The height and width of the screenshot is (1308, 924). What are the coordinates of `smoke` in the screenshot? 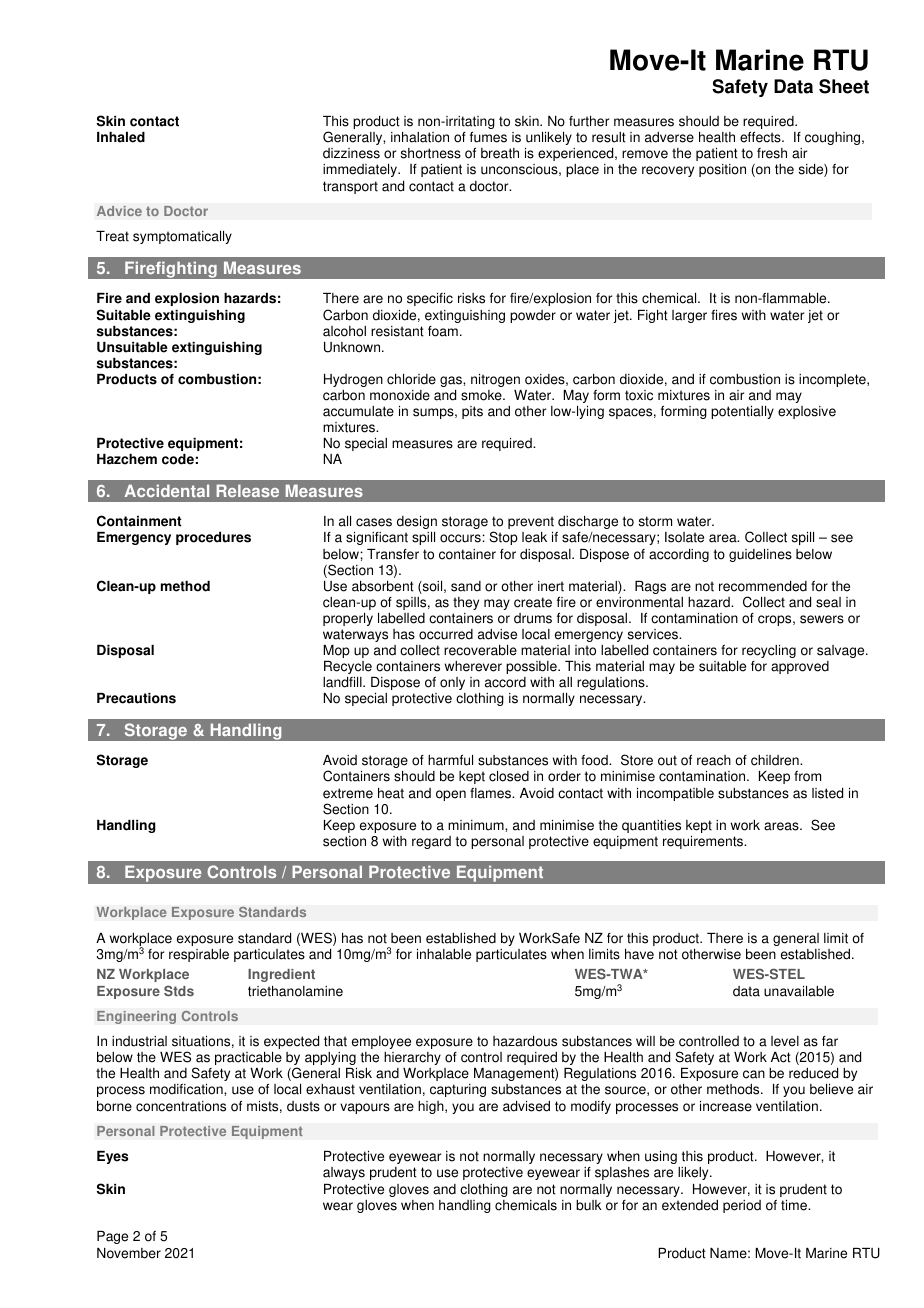 It's located at (482, 395).
